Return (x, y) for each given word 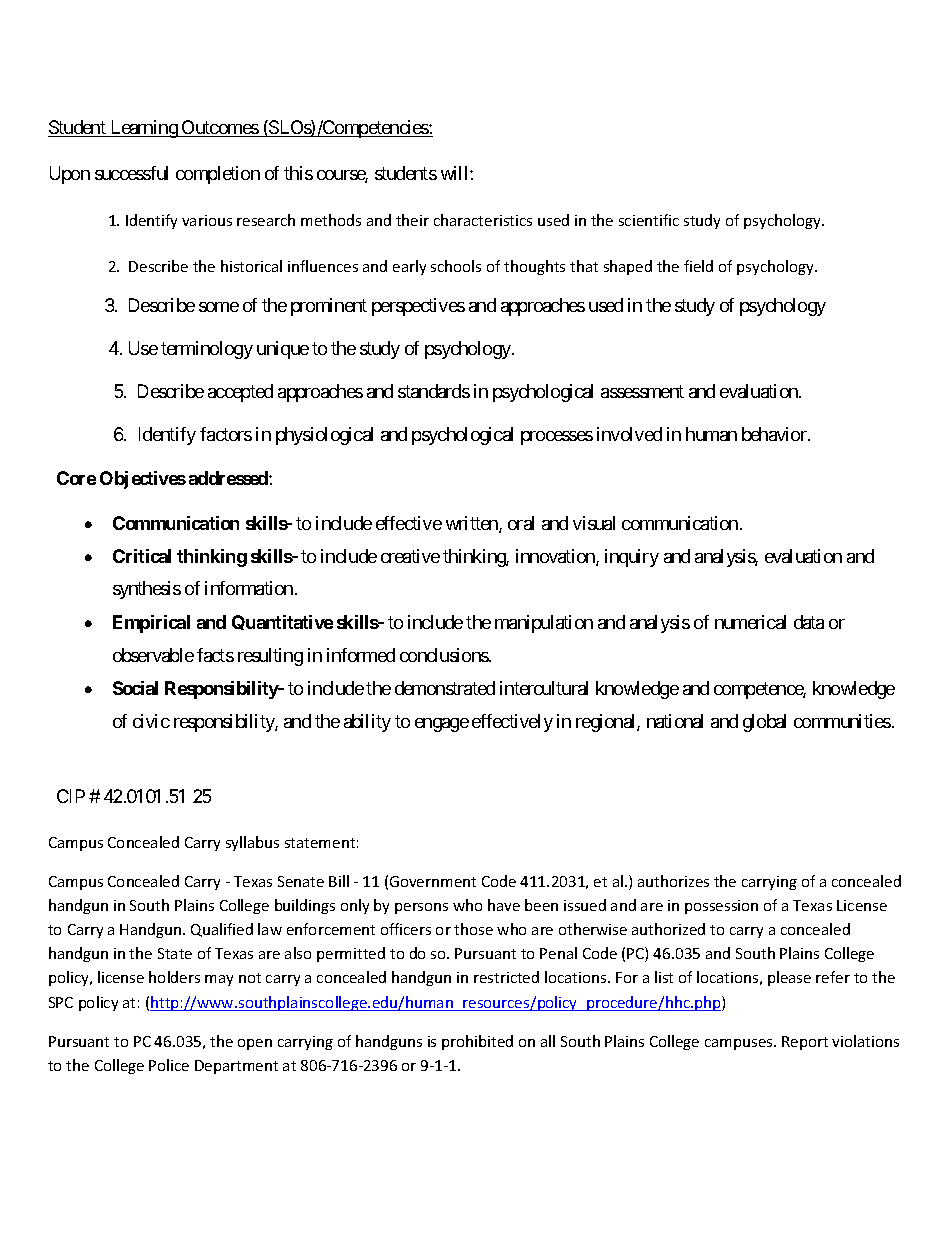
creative (410, 556)
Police (169, 1065)
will (456, 173)
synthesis (147, 590)
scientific (649, 220)
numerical (750, 622)
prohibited (477, 1042)
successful (131, 173)
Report (805, 1043)
